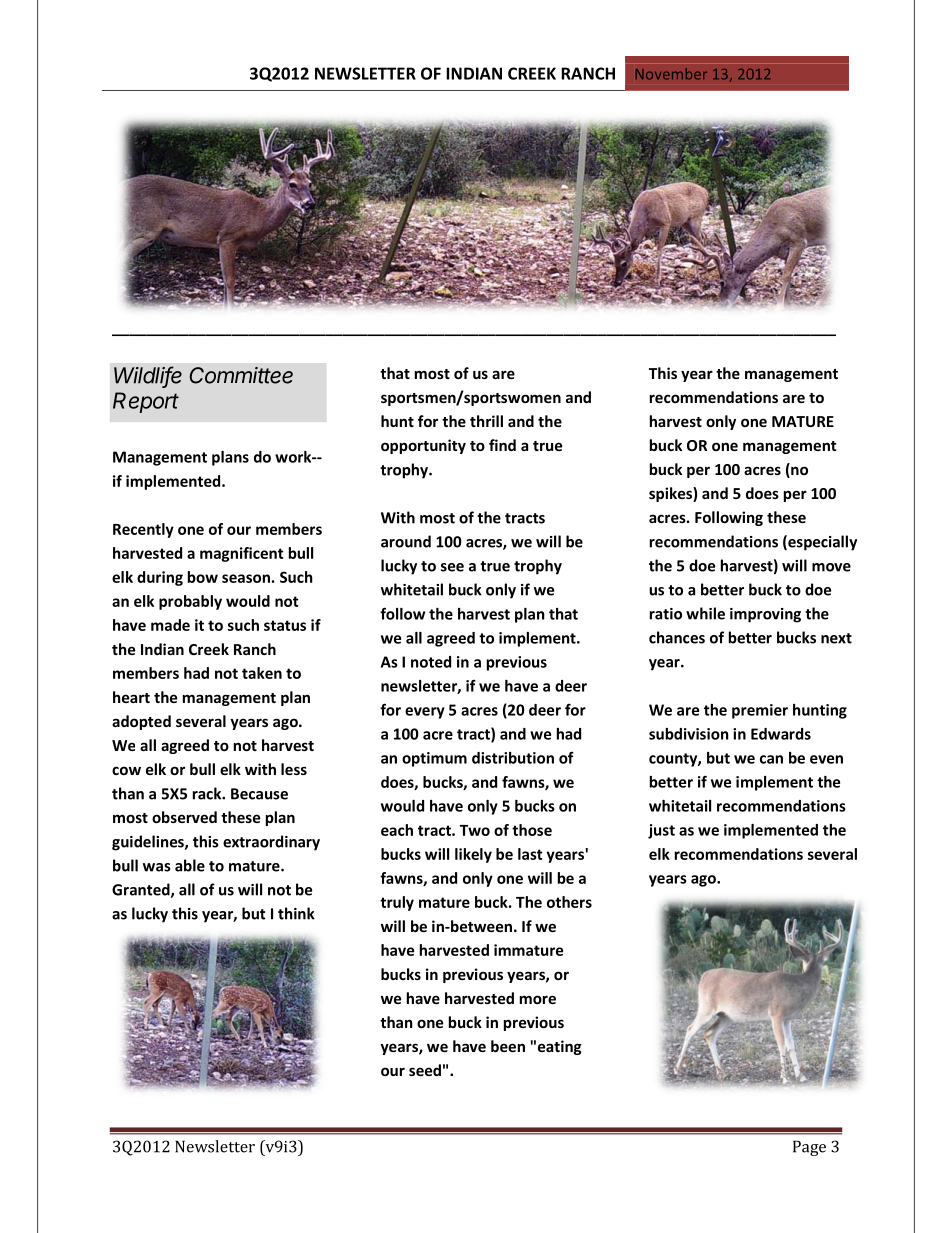  Describe the element at coordinates (771, 759) in the image. I see `can` at that location.
